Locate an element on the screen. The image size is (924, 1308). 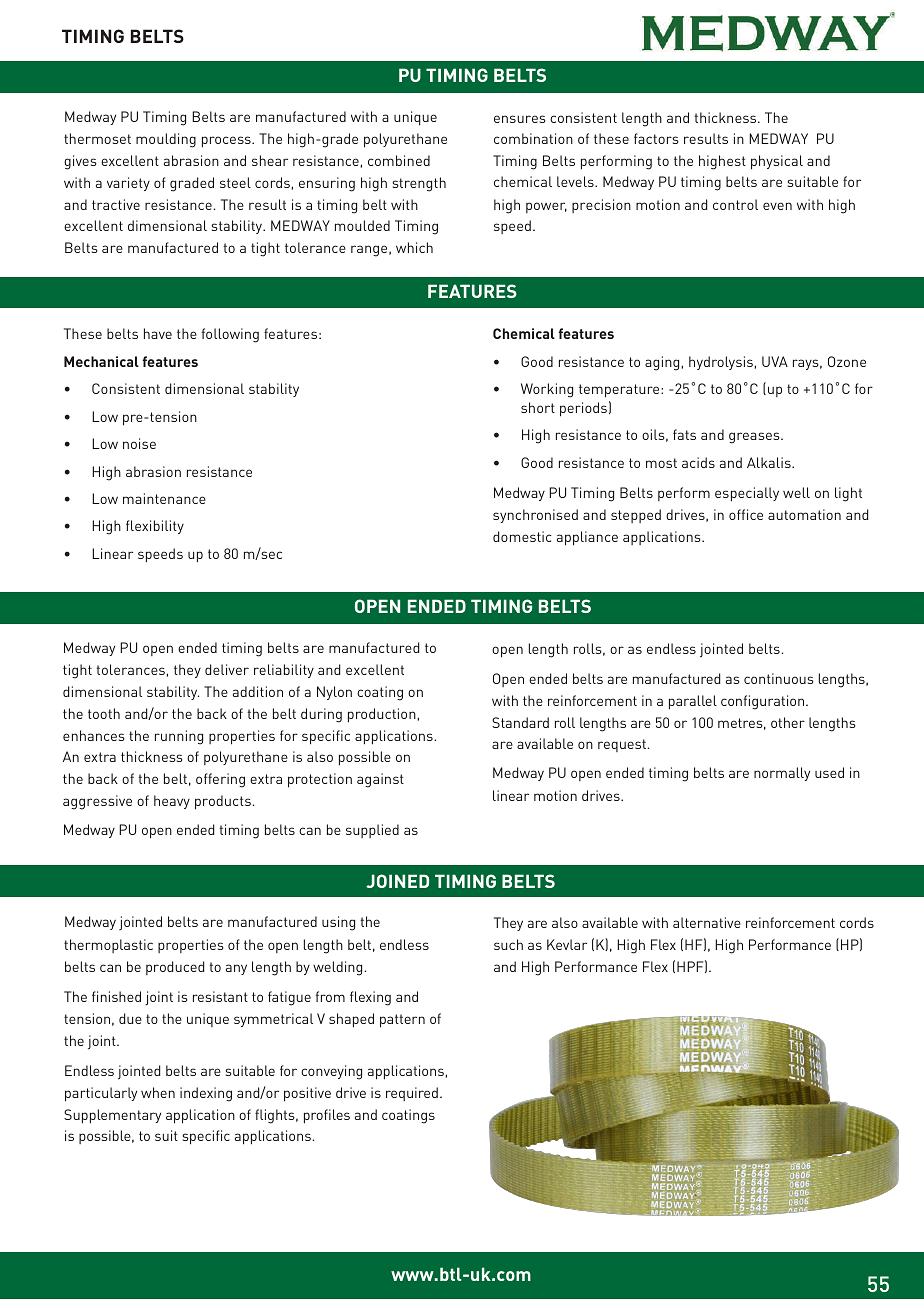
against is located at coordinates (380, 780).
